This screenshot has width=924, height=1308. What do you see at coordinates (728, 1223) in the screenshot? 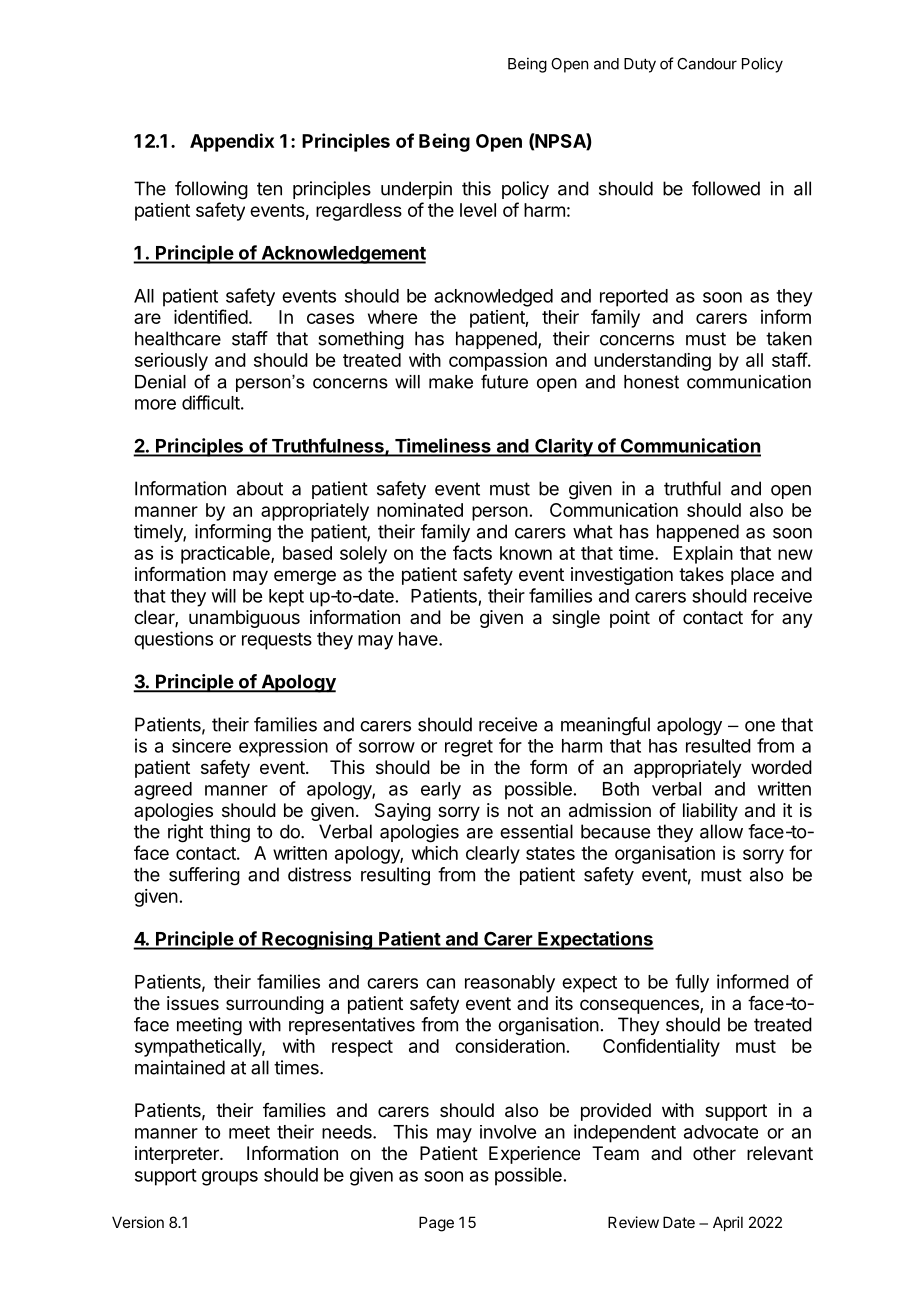
I see `April` at bounding box center [728, 1223].
